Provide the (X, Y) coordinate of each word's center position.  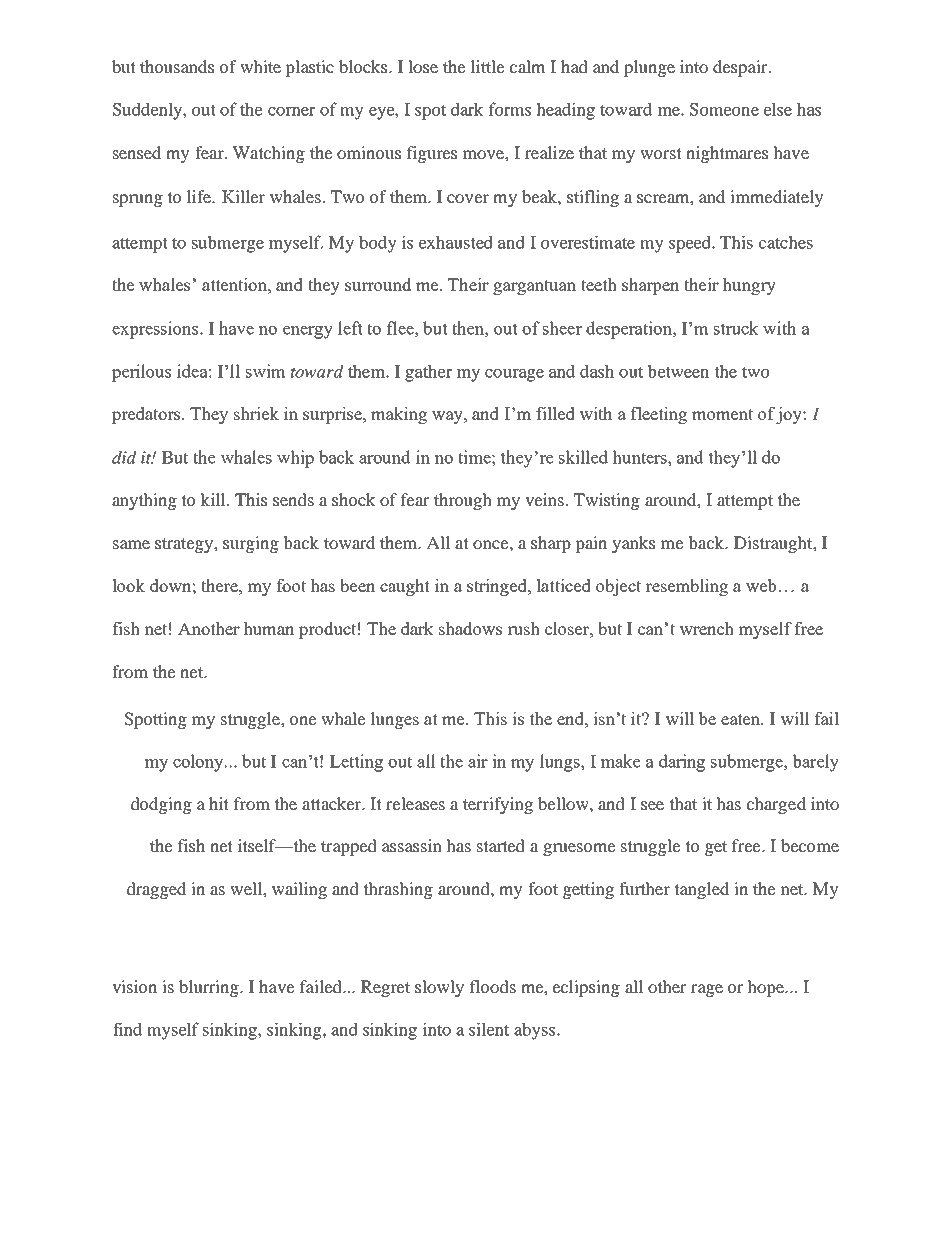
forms (510, 109)
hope (766, 988)
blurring (210, 988)
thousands (177, 66)
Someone (724, 109)
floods (493, 986)
